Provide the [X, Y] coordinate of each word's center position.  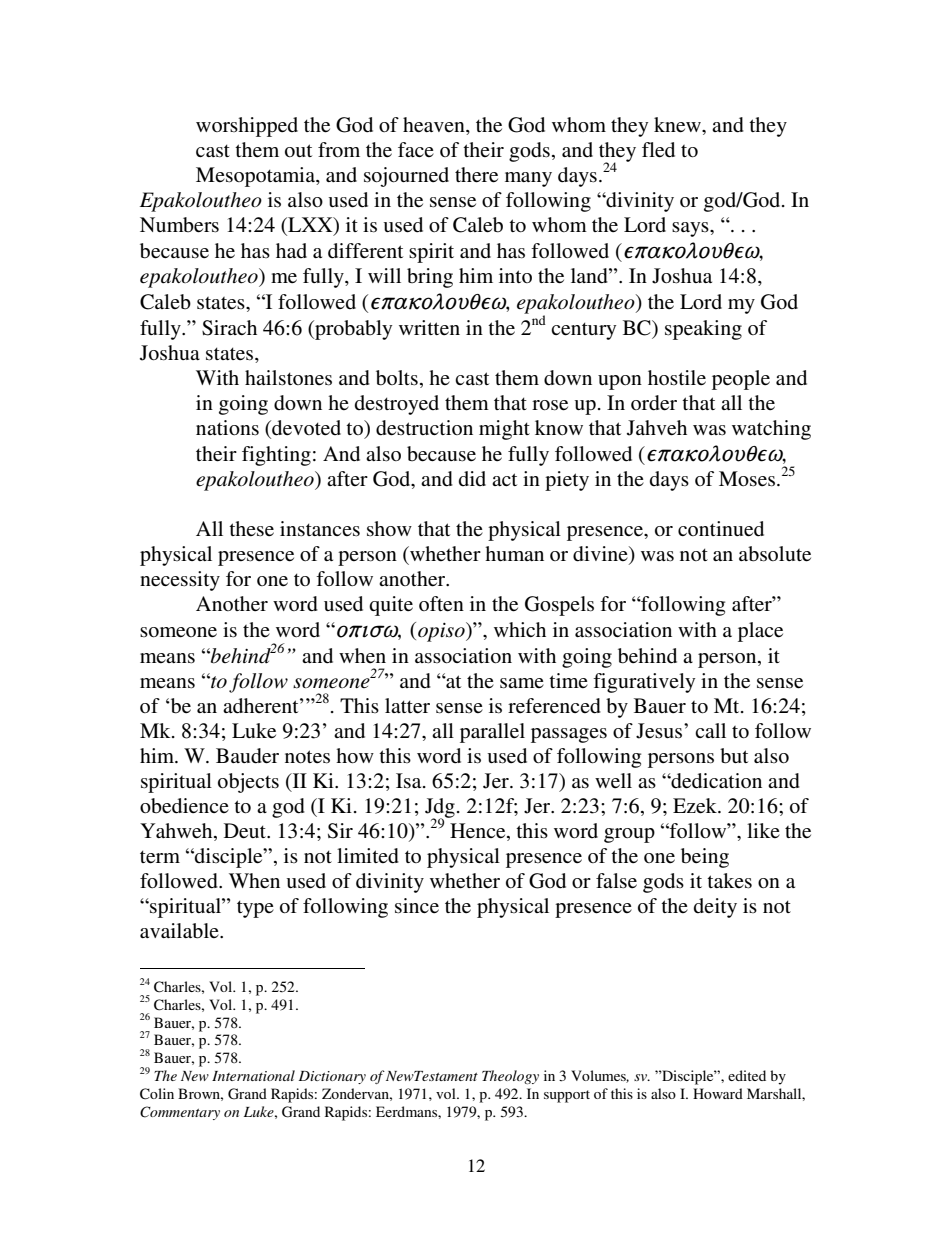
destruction [424, 428]
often [441, 604]
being [705, 858]
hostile [677, 377]
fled [658, 150]
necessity [180, 581]
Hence [479, 832]
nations [227, 428]
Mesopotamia [256, 177]
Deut [246, 831]
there [476, 175]
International [253, 1075]
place [760, 632]
